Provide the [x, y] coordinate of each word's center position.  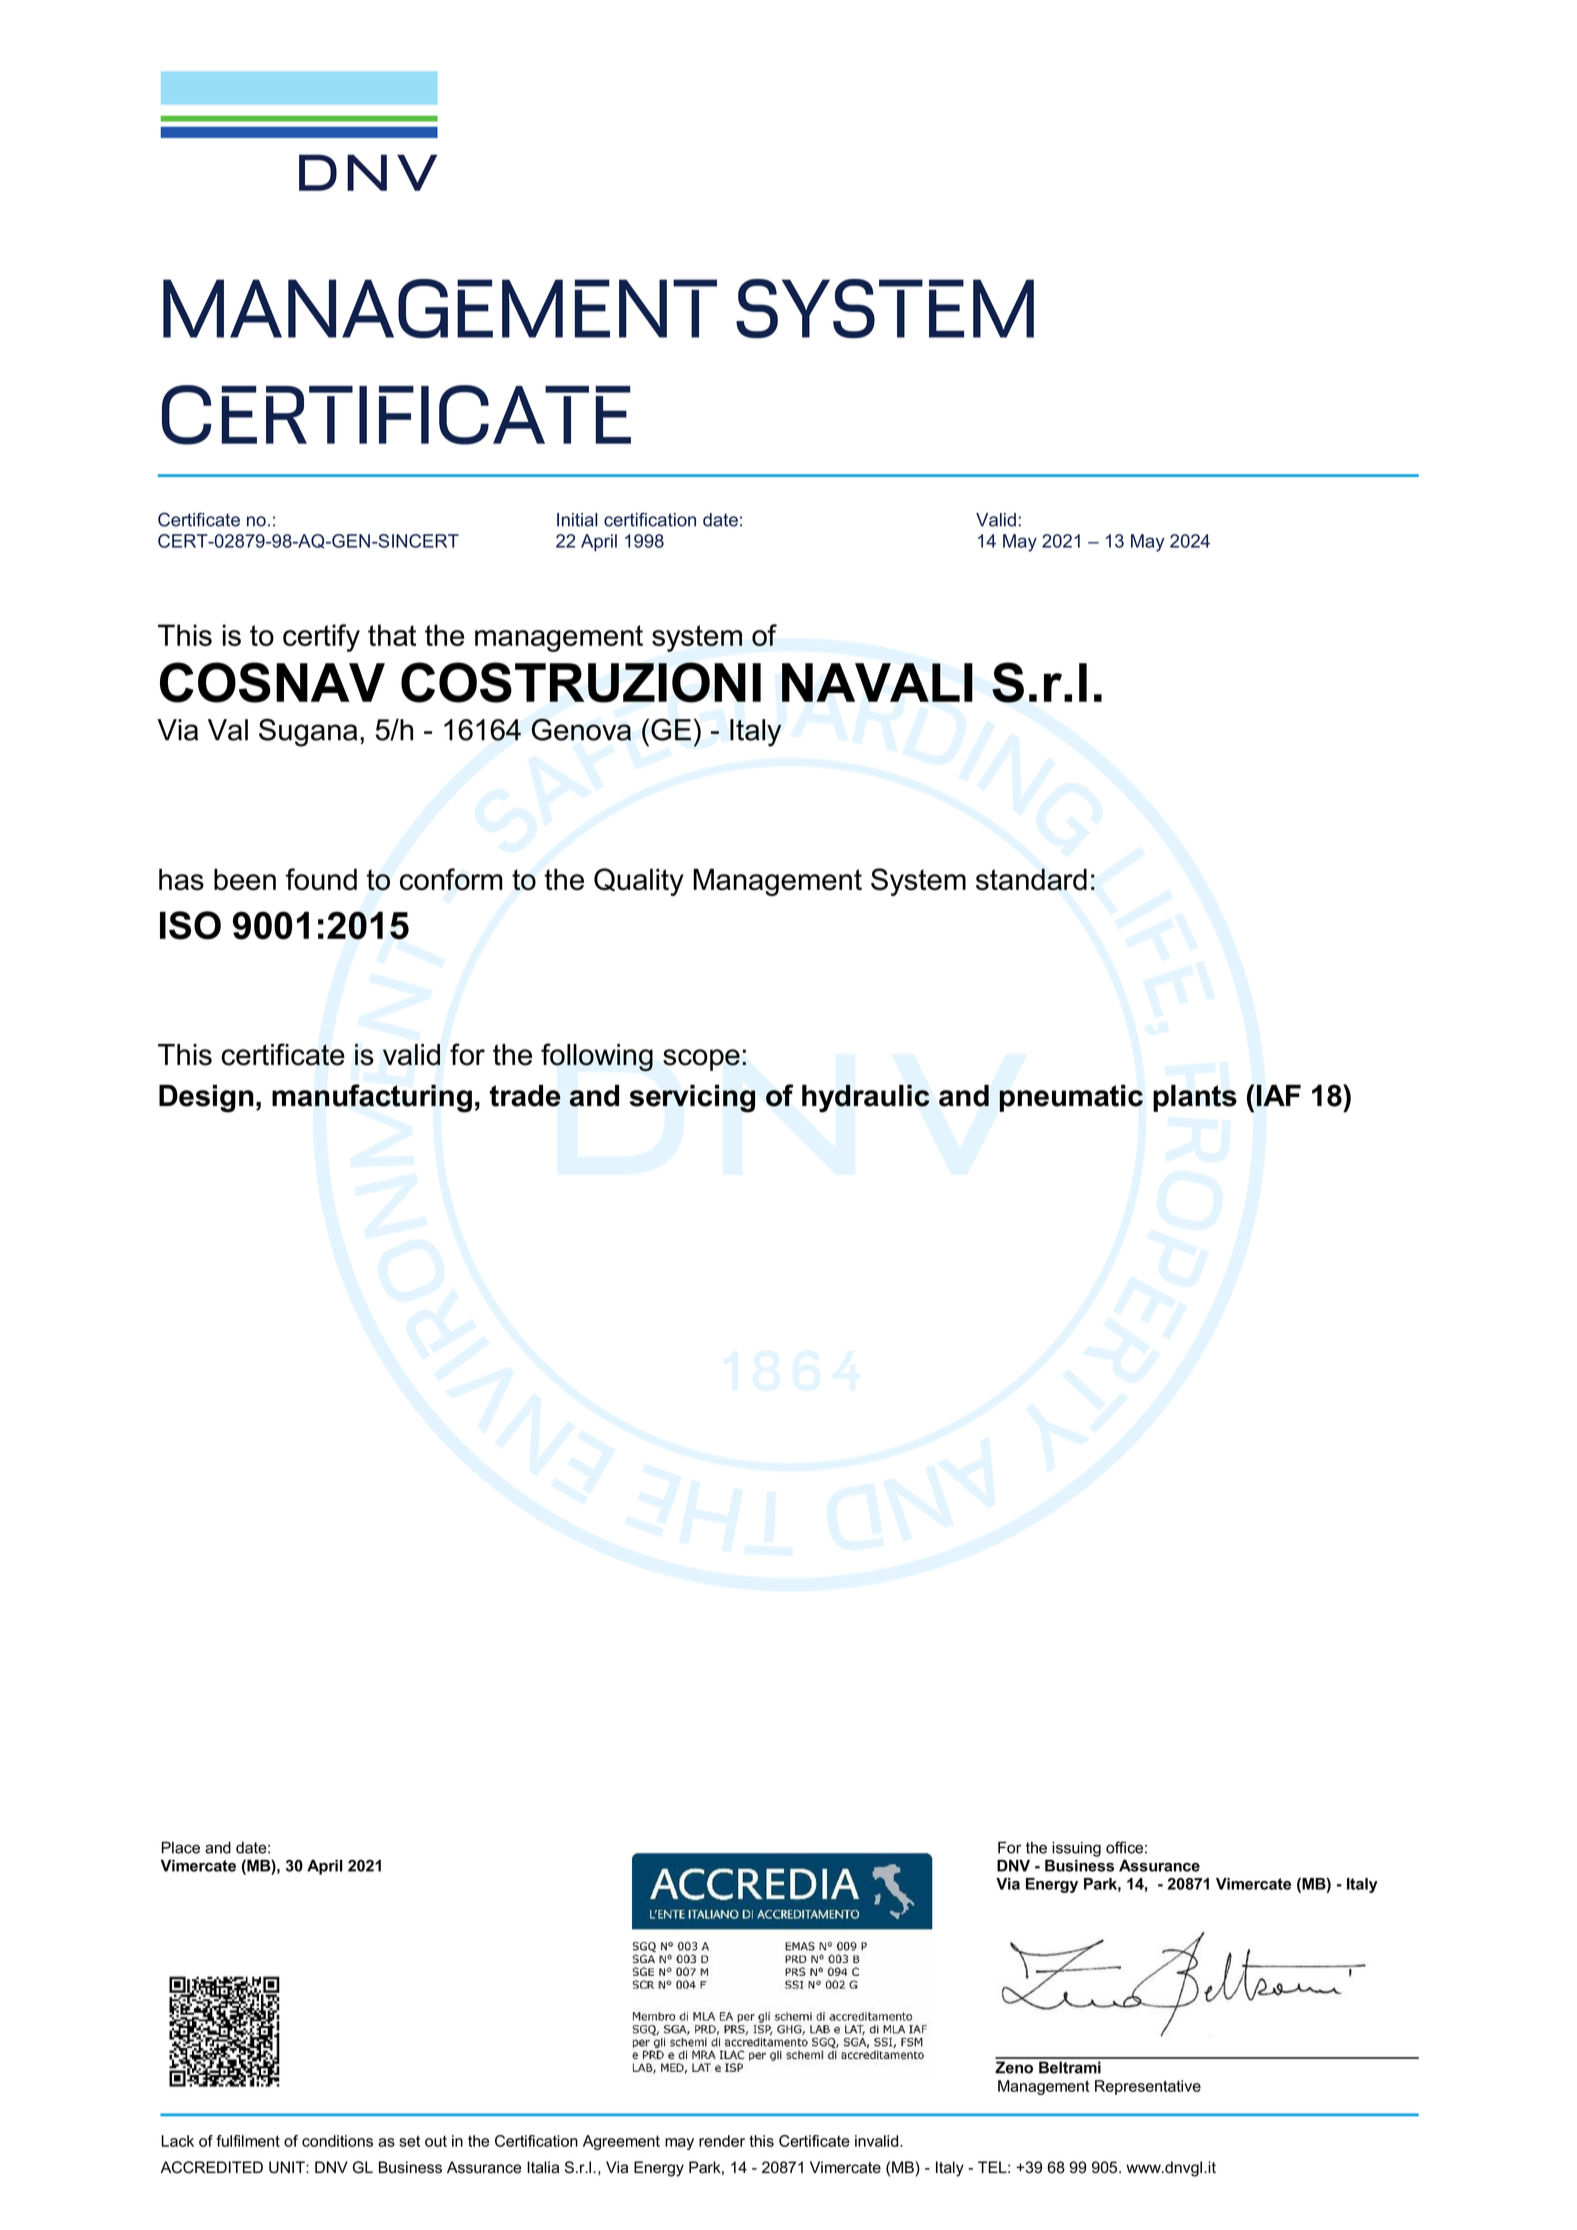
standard [1031, 879]
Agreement [621, 2142]
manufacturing [372, 1098]
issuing [1076, 1849]
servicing [692, 1098]
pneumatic [1071, 1098]
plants [1195, 1098]
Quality [639, 882]
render [722, 2141]
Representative [1148, 2087]
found [321, 879]
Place [181, 1847]
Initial [577, 520]
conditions [337, 2141]
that [392, 635]
